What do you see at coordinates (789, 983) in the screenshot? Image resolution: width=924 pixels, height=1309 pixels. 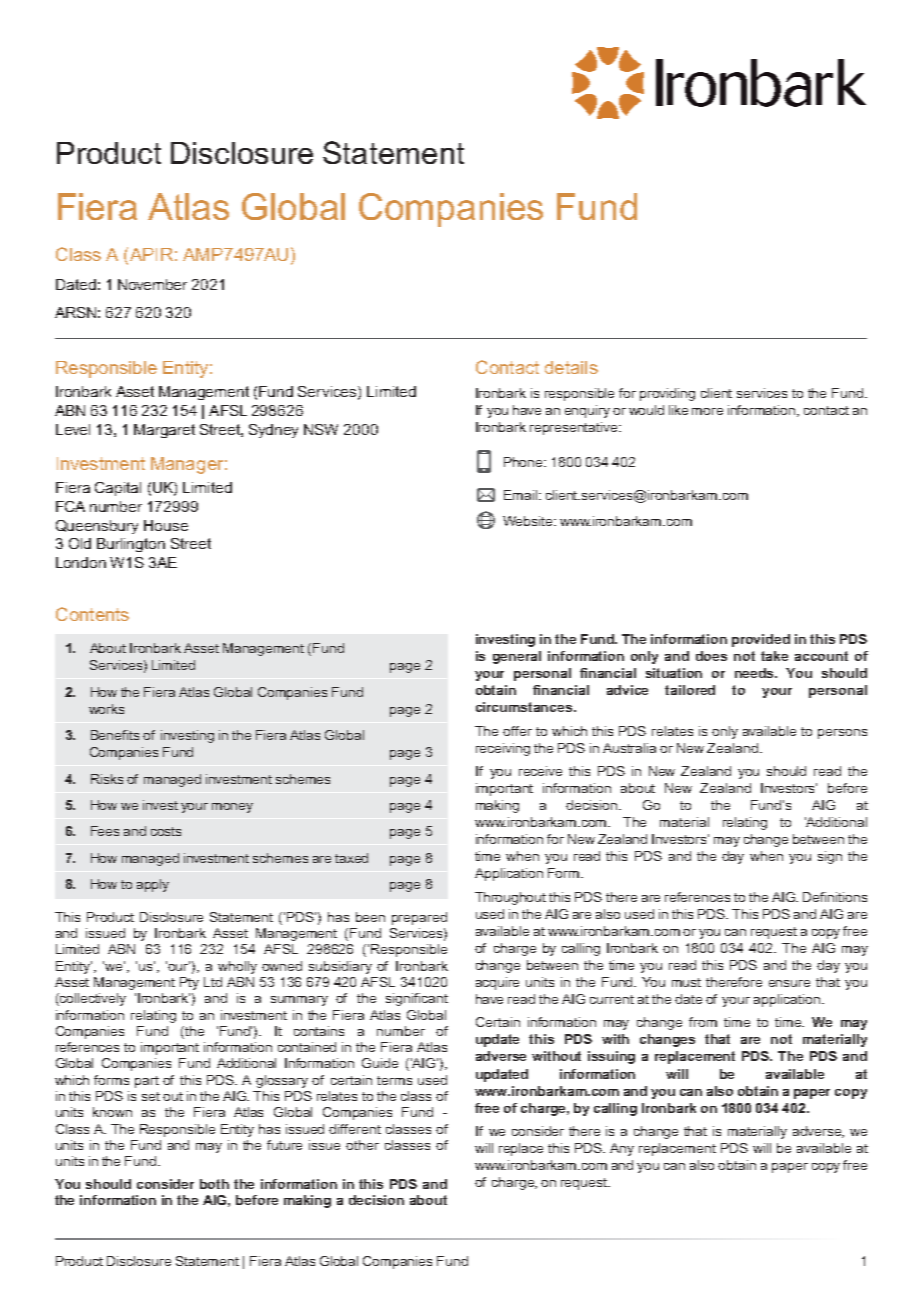 I see `ensure` at bounding box center [789, 983].
